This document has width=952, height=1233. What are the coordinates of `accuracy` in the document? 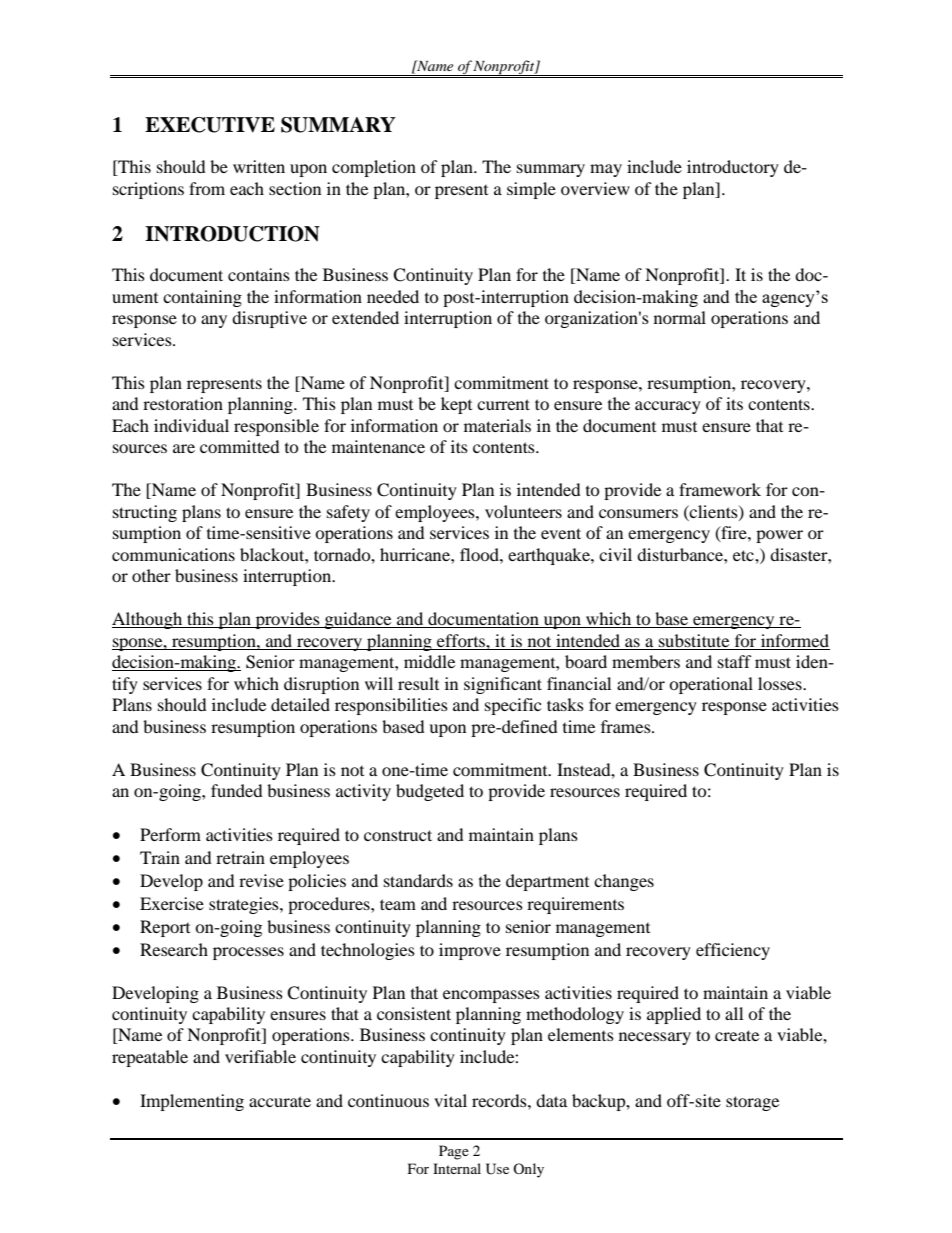 It's located at (668, 407).
